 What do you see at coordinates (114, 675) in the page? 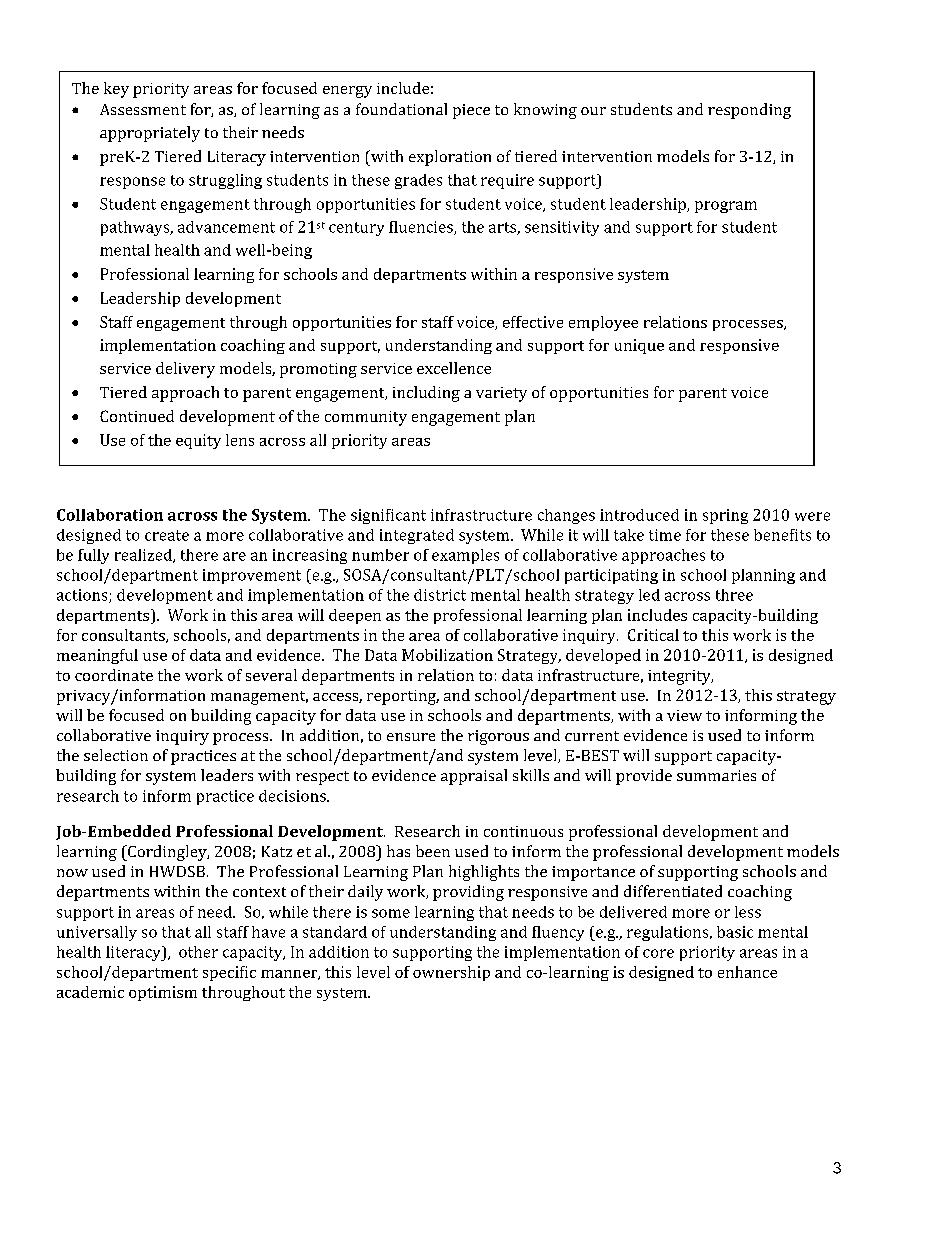
I see `coordinate` at bounding box center [114, 675].
